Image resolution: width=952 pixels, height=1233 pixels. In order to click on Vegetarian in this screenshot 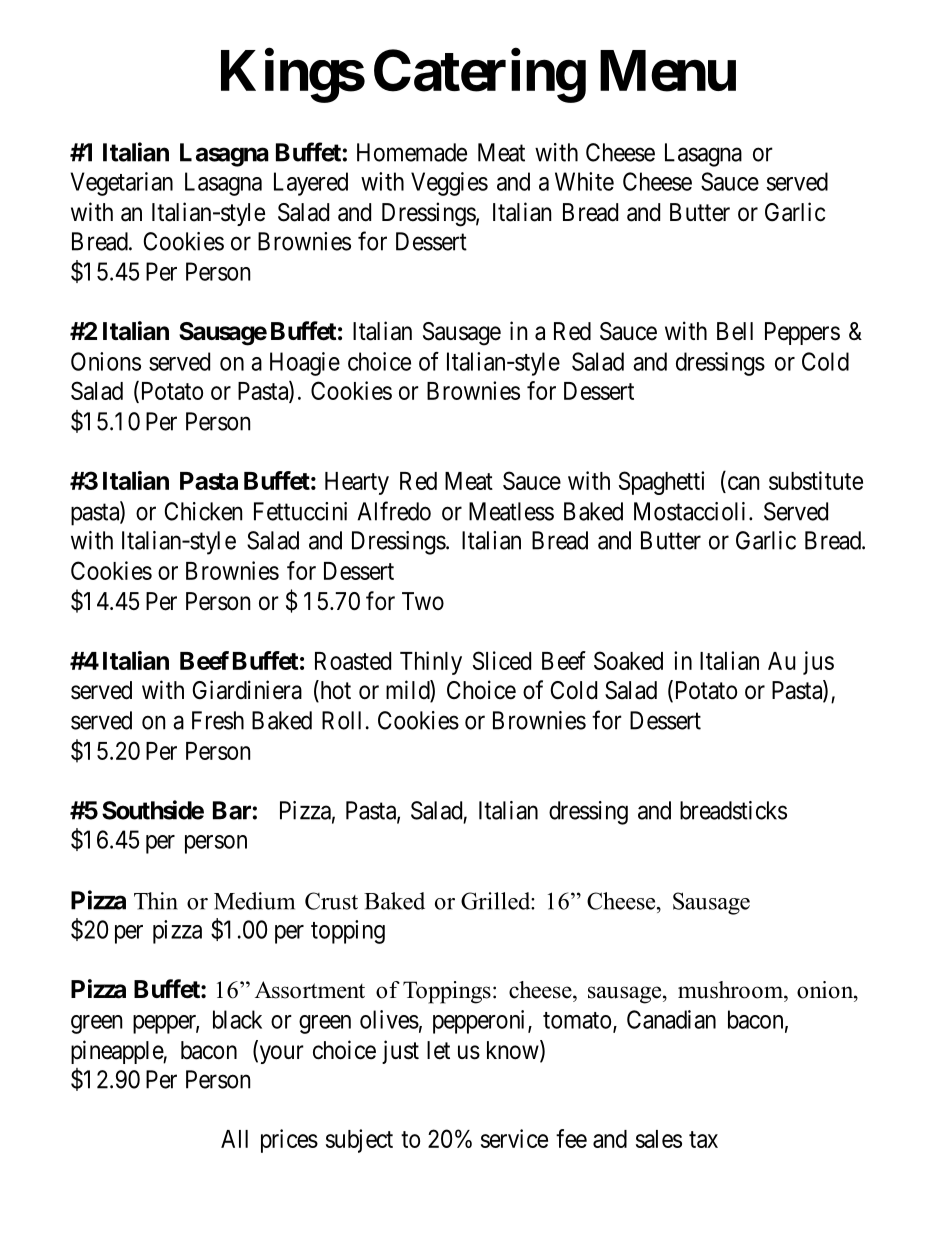, I will do `click(122, 184)`.
